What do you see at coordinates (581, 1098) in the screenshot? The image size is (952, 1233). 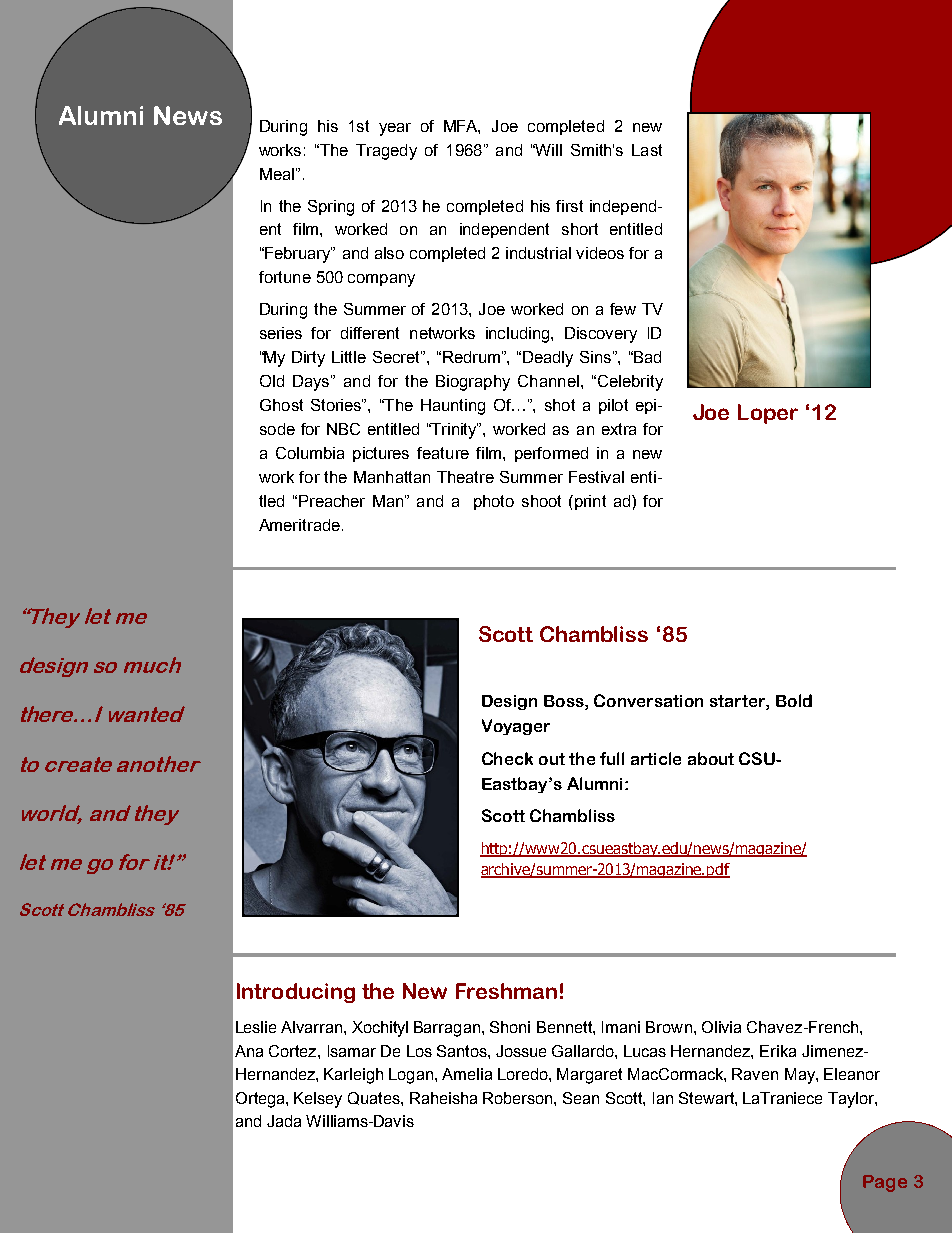 I see `Sean` at bounding box center [581, 1098].
